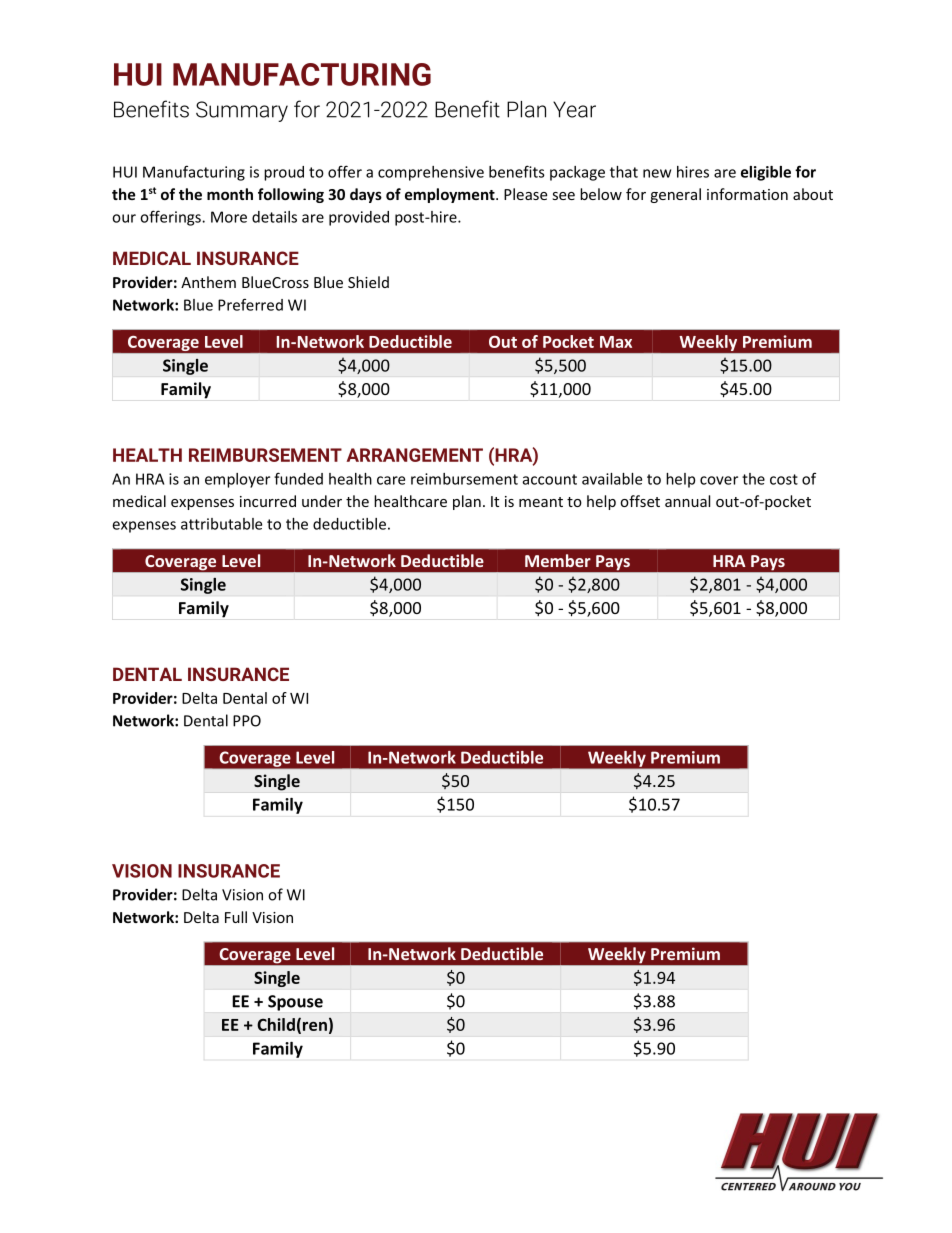  What do you see at coordinates (766, 173) in the page?
I see `eligible` at bounding box center [766, 173].
